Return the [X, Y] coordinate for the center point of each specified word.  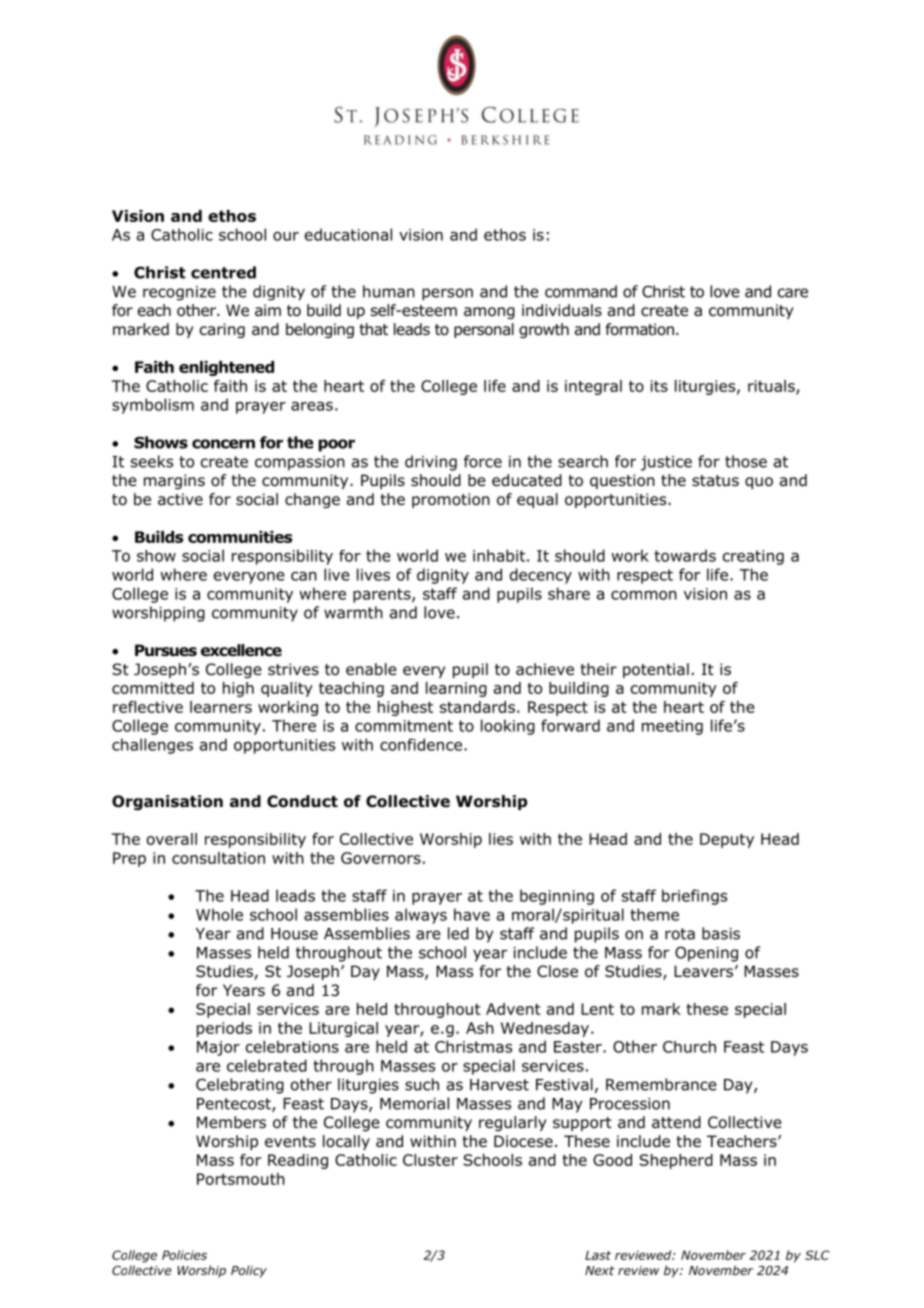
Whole [219, 914]
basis [721, 933]
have [472, 914]
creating [753, 557]
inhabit [499, 555]
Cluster [430, 1160]
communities [240, 537]
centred [223, 272]
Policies [184, 1255]
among [489, 313]
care [793, 293]
